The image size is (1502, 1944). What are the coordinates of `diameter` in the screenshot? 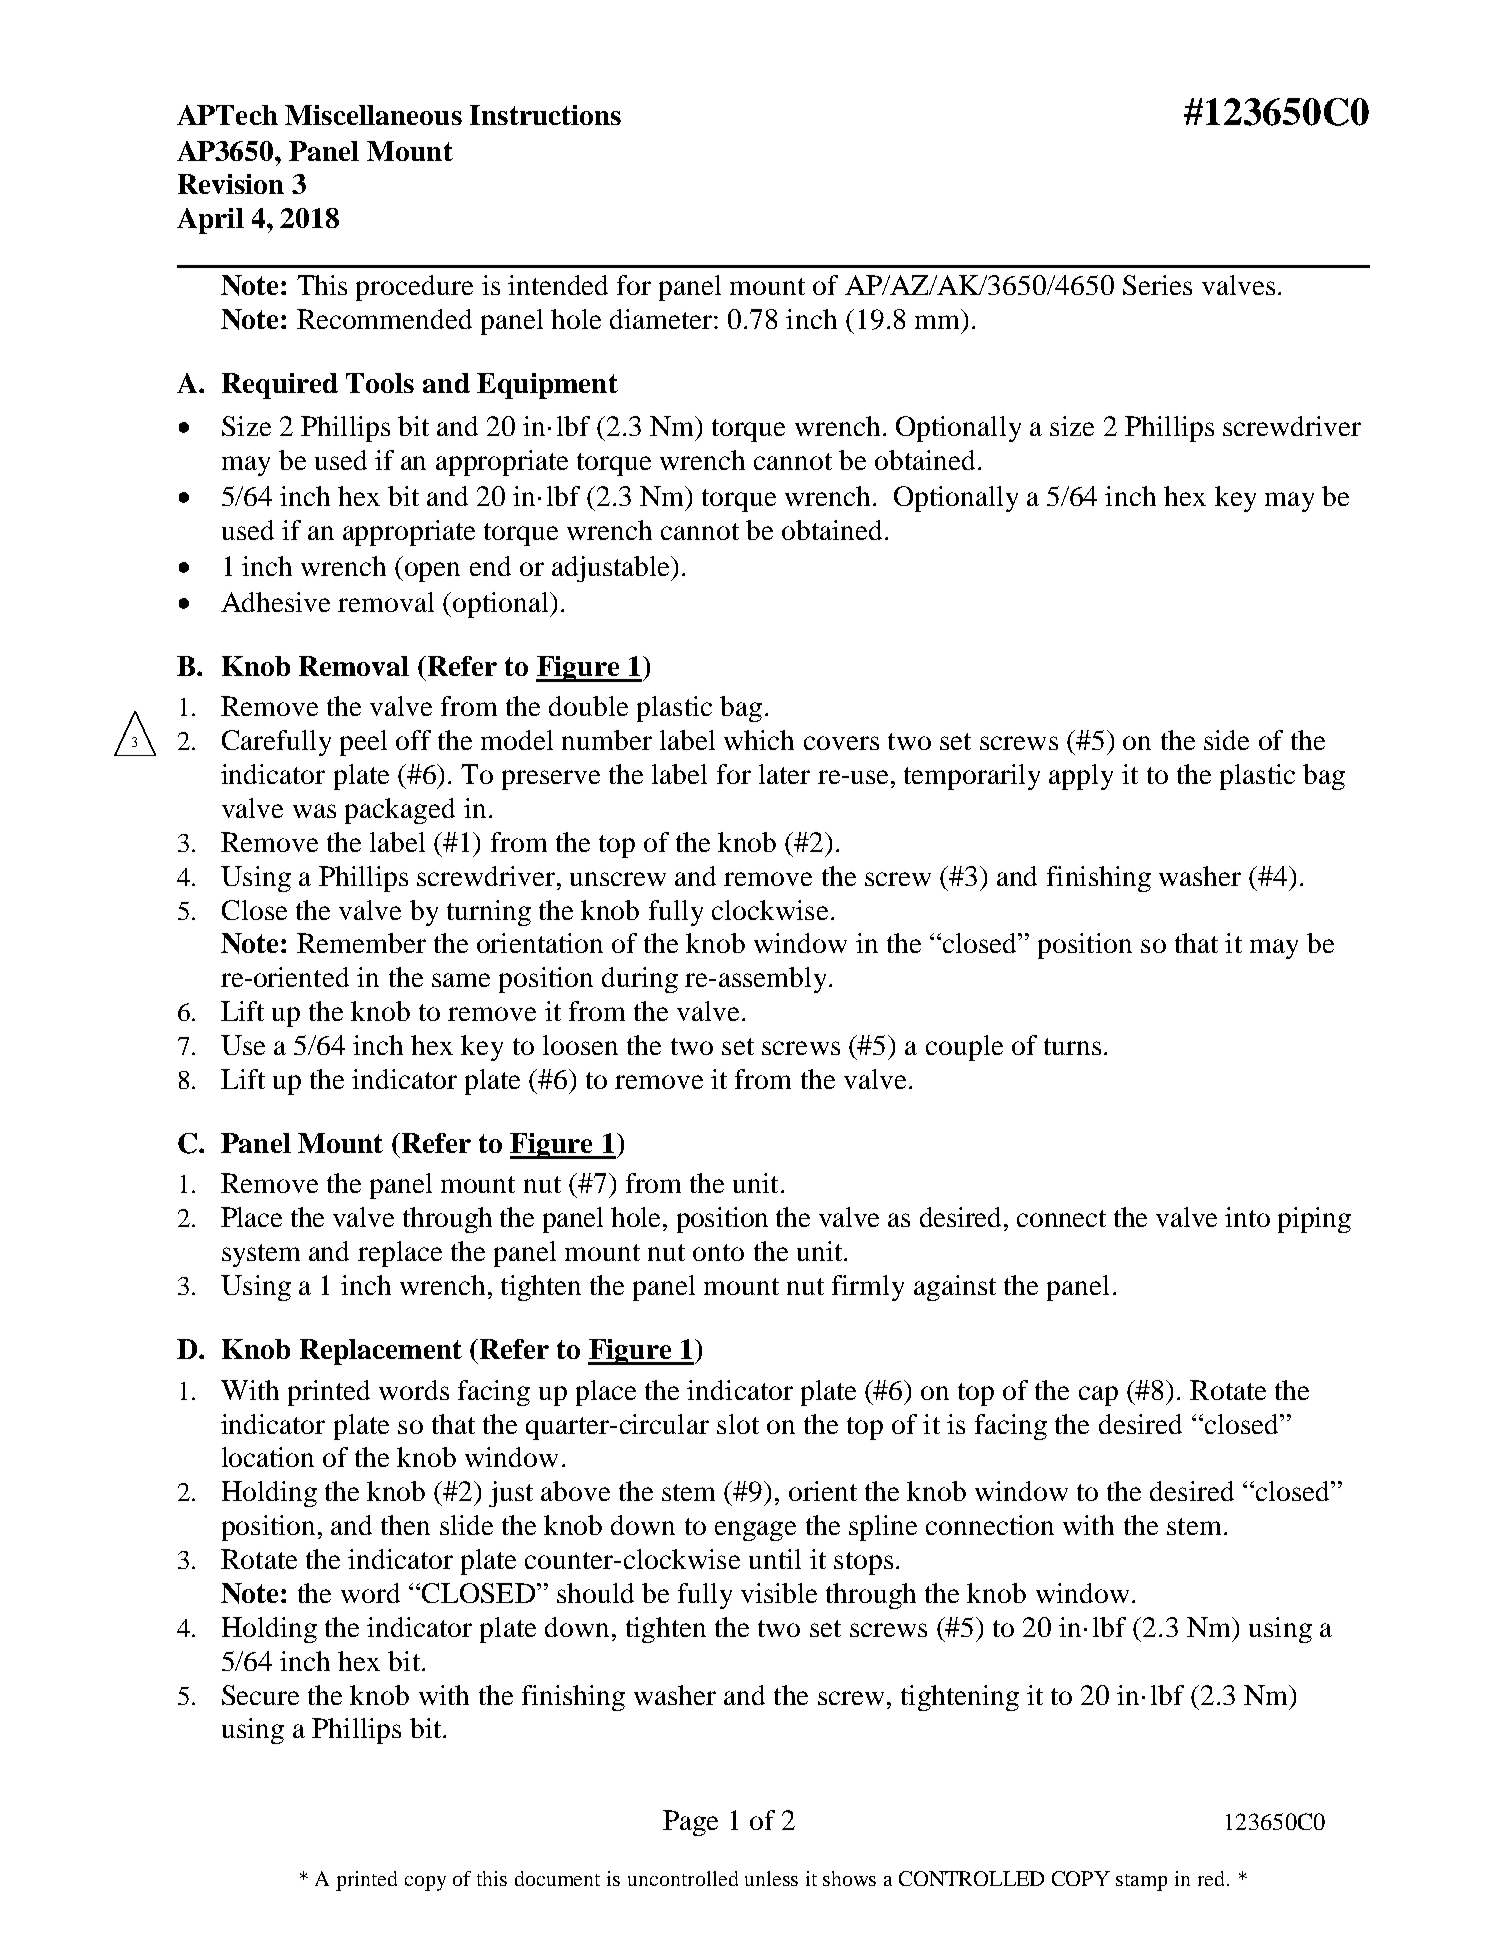 It's located at (662, 319).
